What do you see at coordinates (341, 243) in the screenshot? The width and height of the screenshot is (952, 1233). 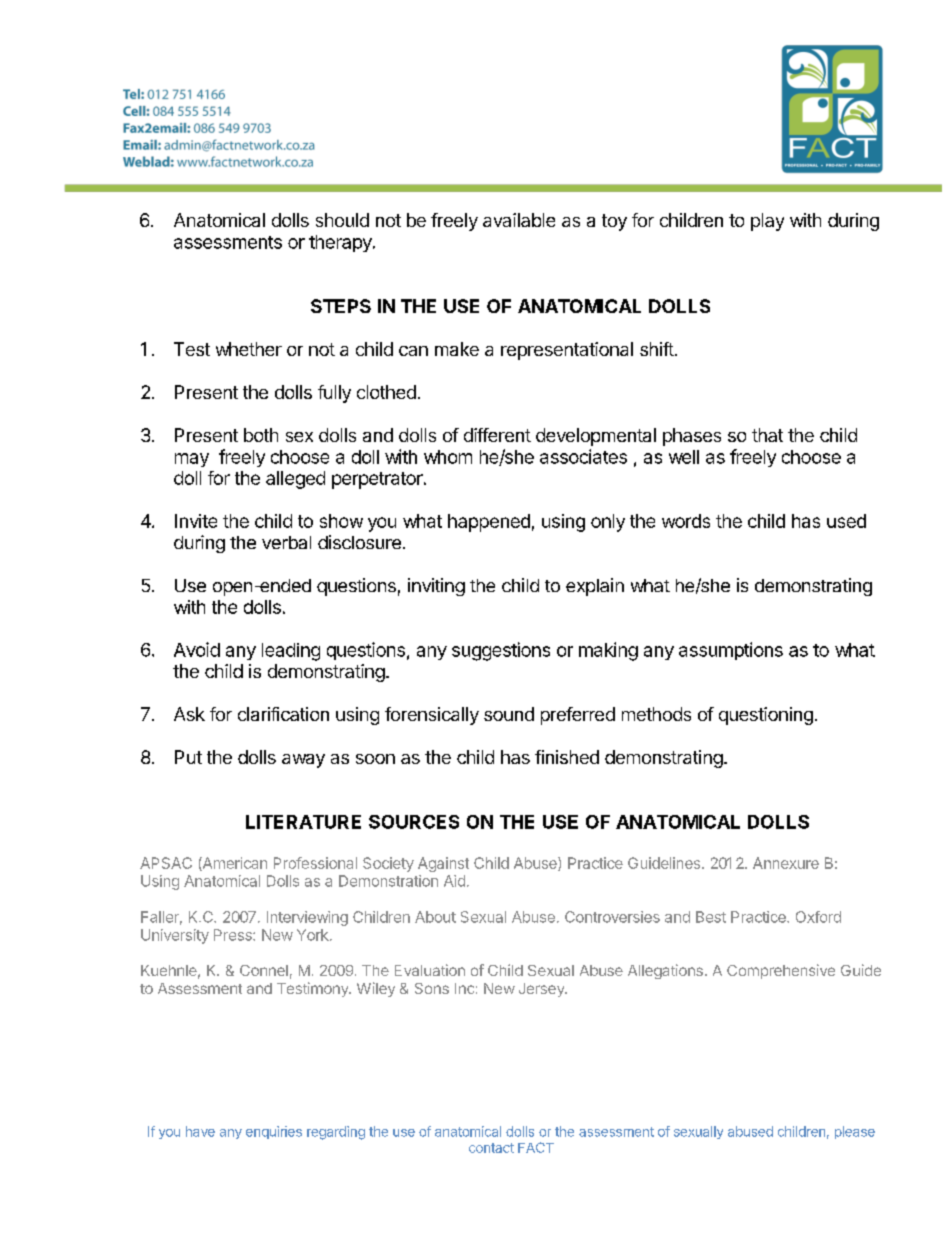 I see `therapy` at bounding box center [341, 243].
